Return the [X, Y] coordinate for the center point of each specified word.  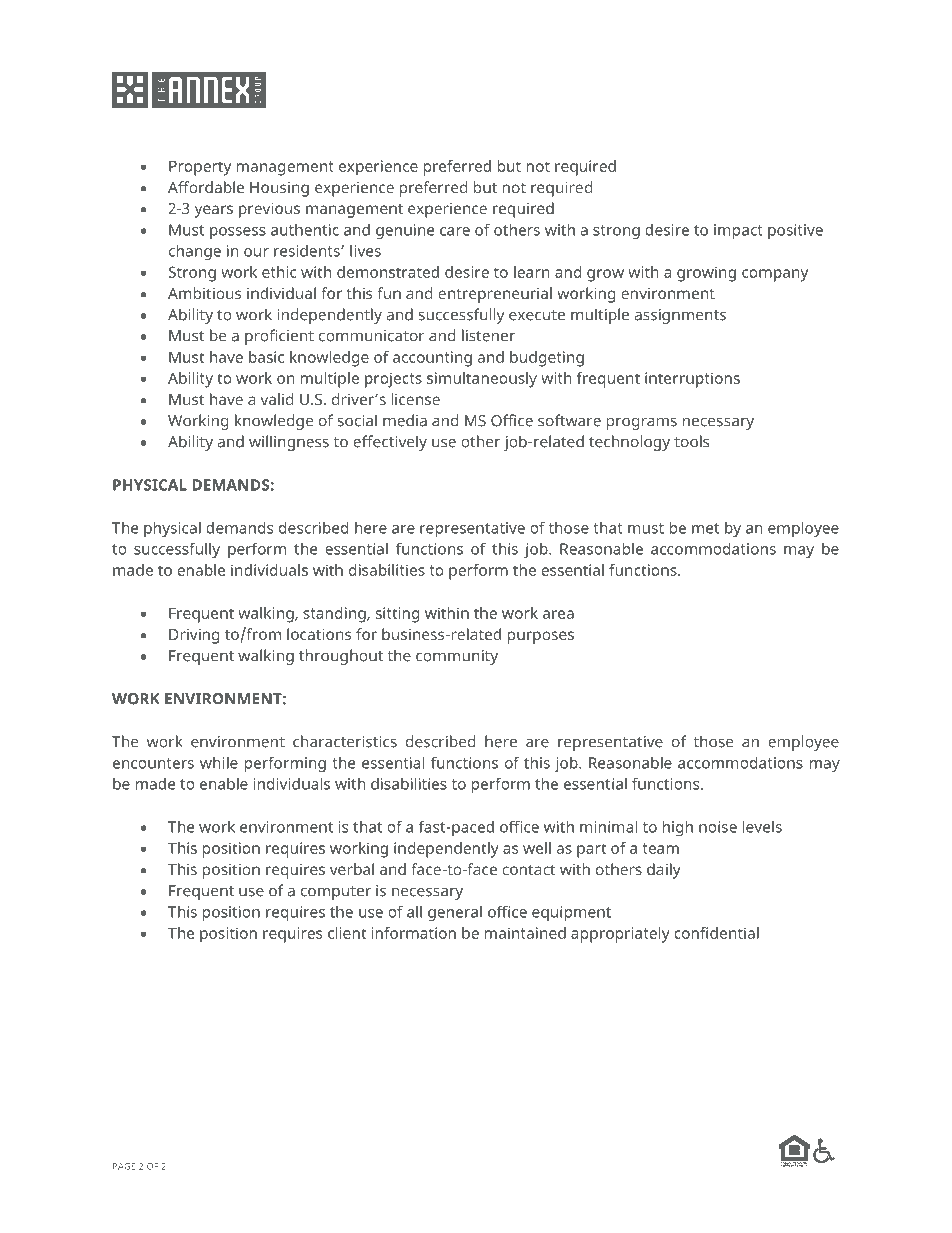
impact [738, 231]
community [457, 657]
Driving [194, 636]
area [558, 614]
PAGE [124, 1166]
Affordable [206, 187]
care [455, 231]
